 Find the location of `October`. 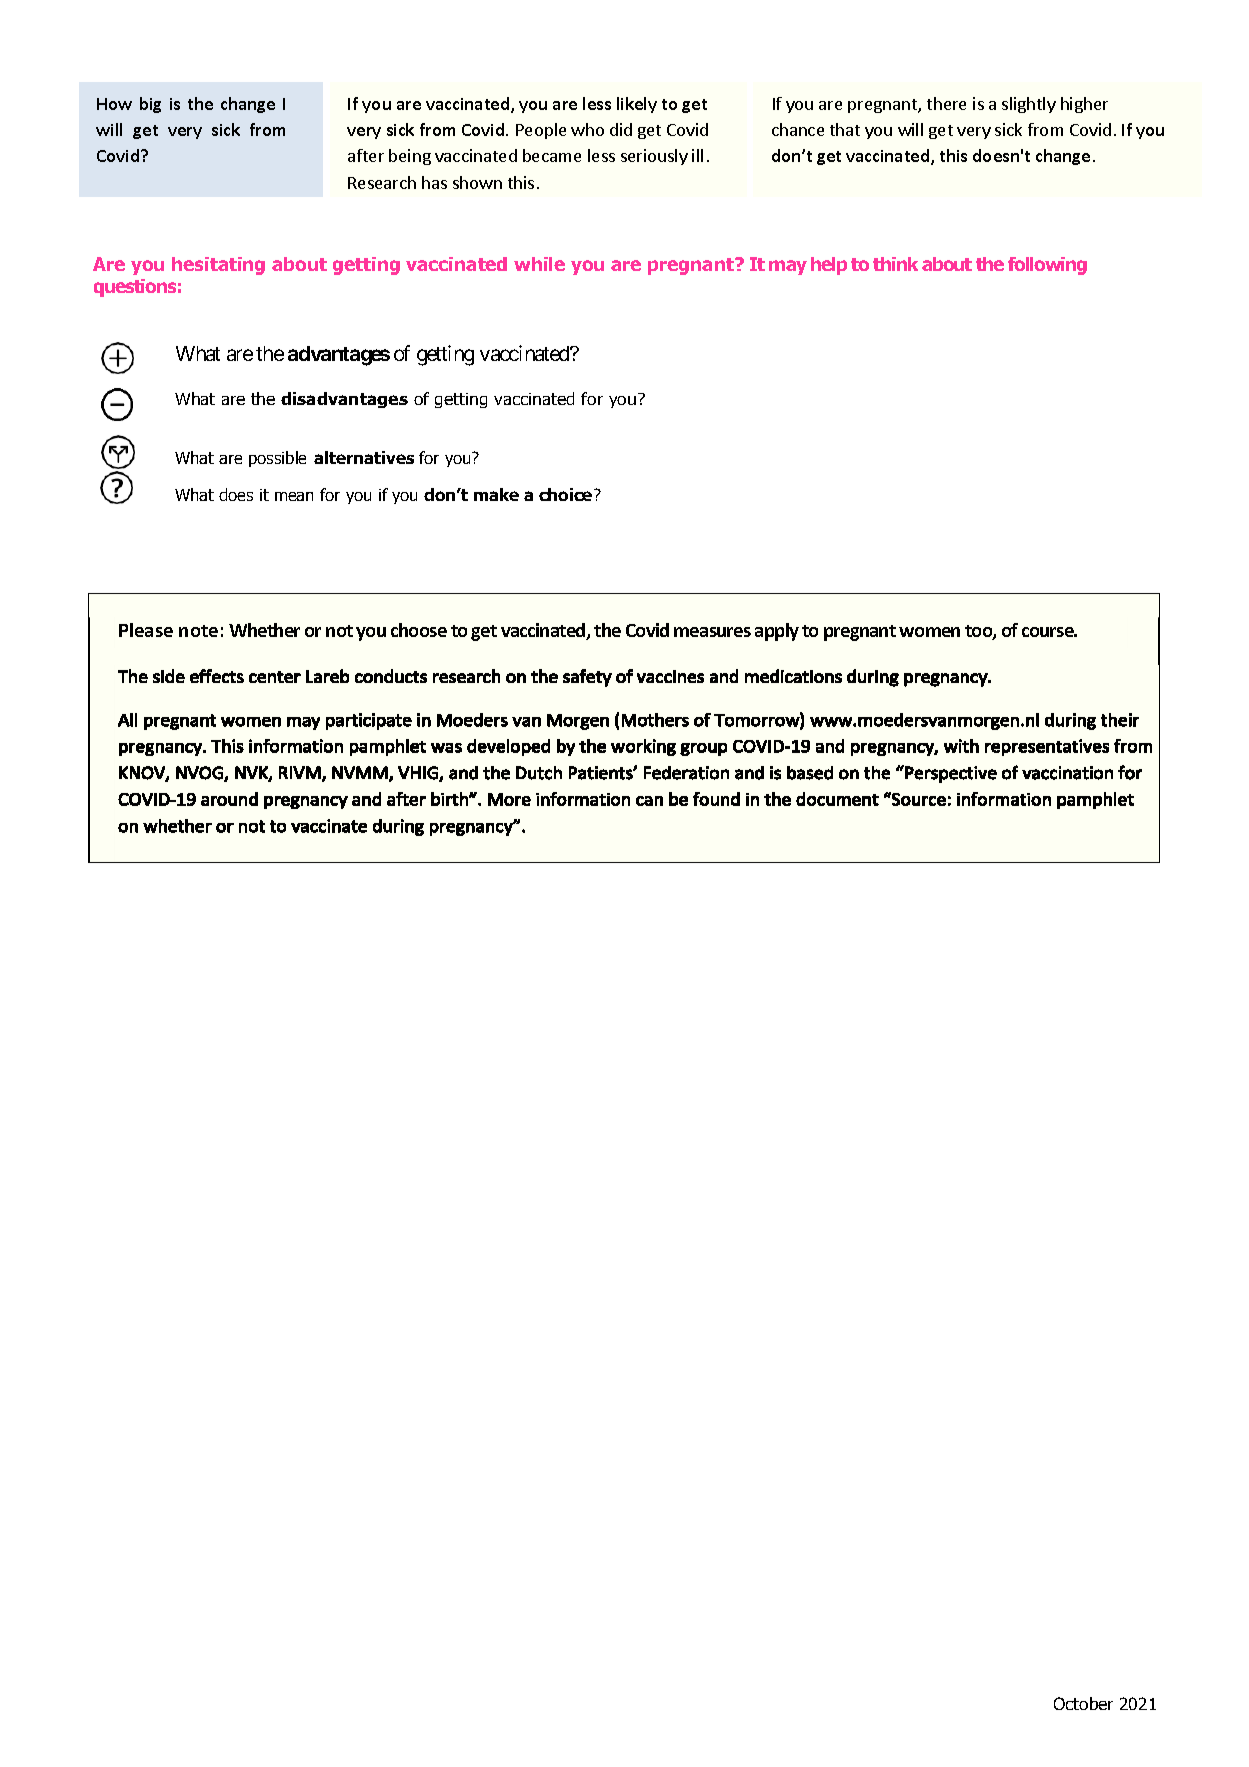

October is located at coordinates (1083, 1703).
